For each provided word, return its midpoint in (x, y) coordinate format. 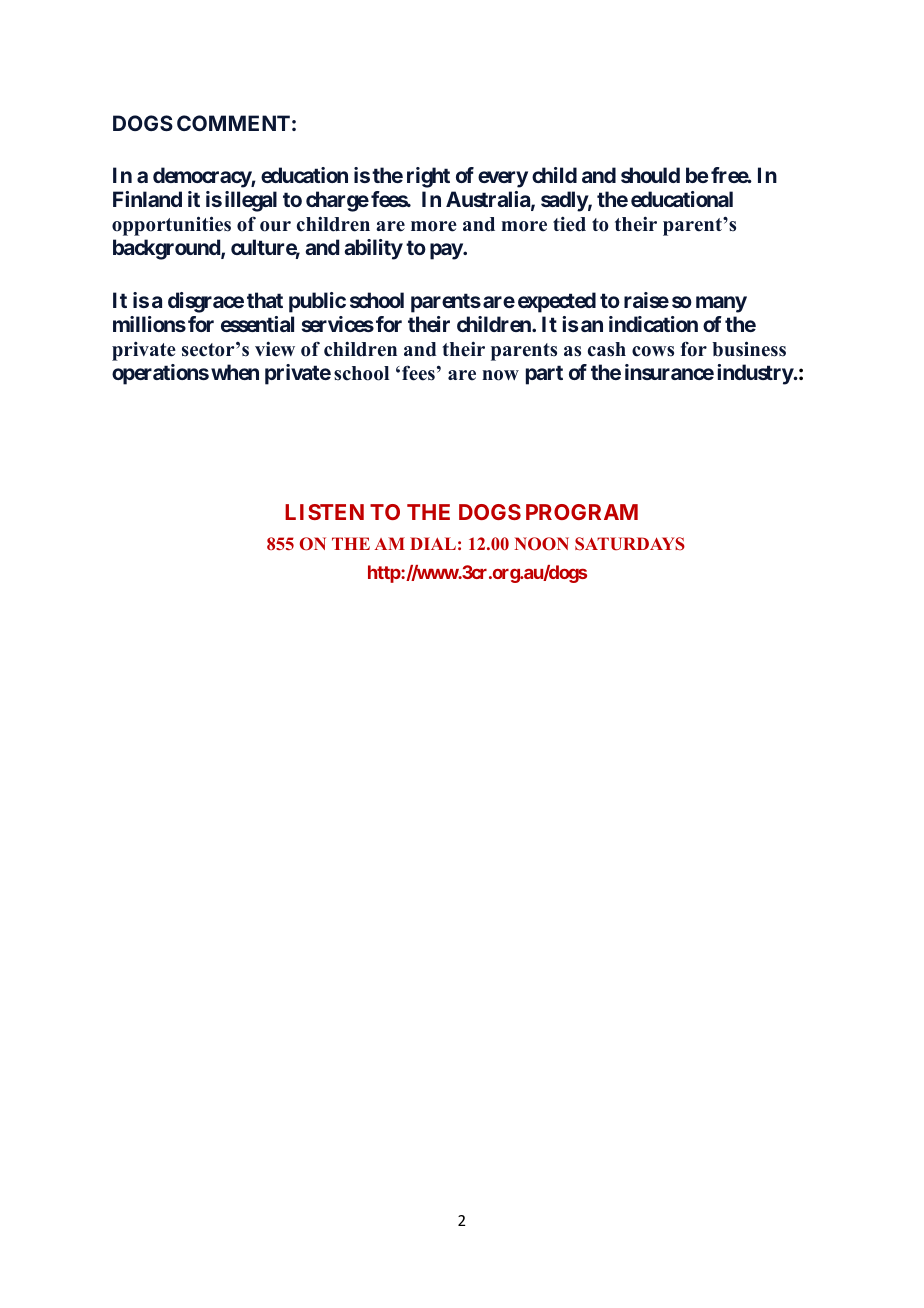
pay (447, 251)
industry (755, 374)
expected (557, 302)
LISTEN (324, 512)
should (650, 175)
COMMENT (233, 123)
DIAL (433, 543)
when (235, 372)
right (428, 177)
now (500, 375)
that (265, 300)
